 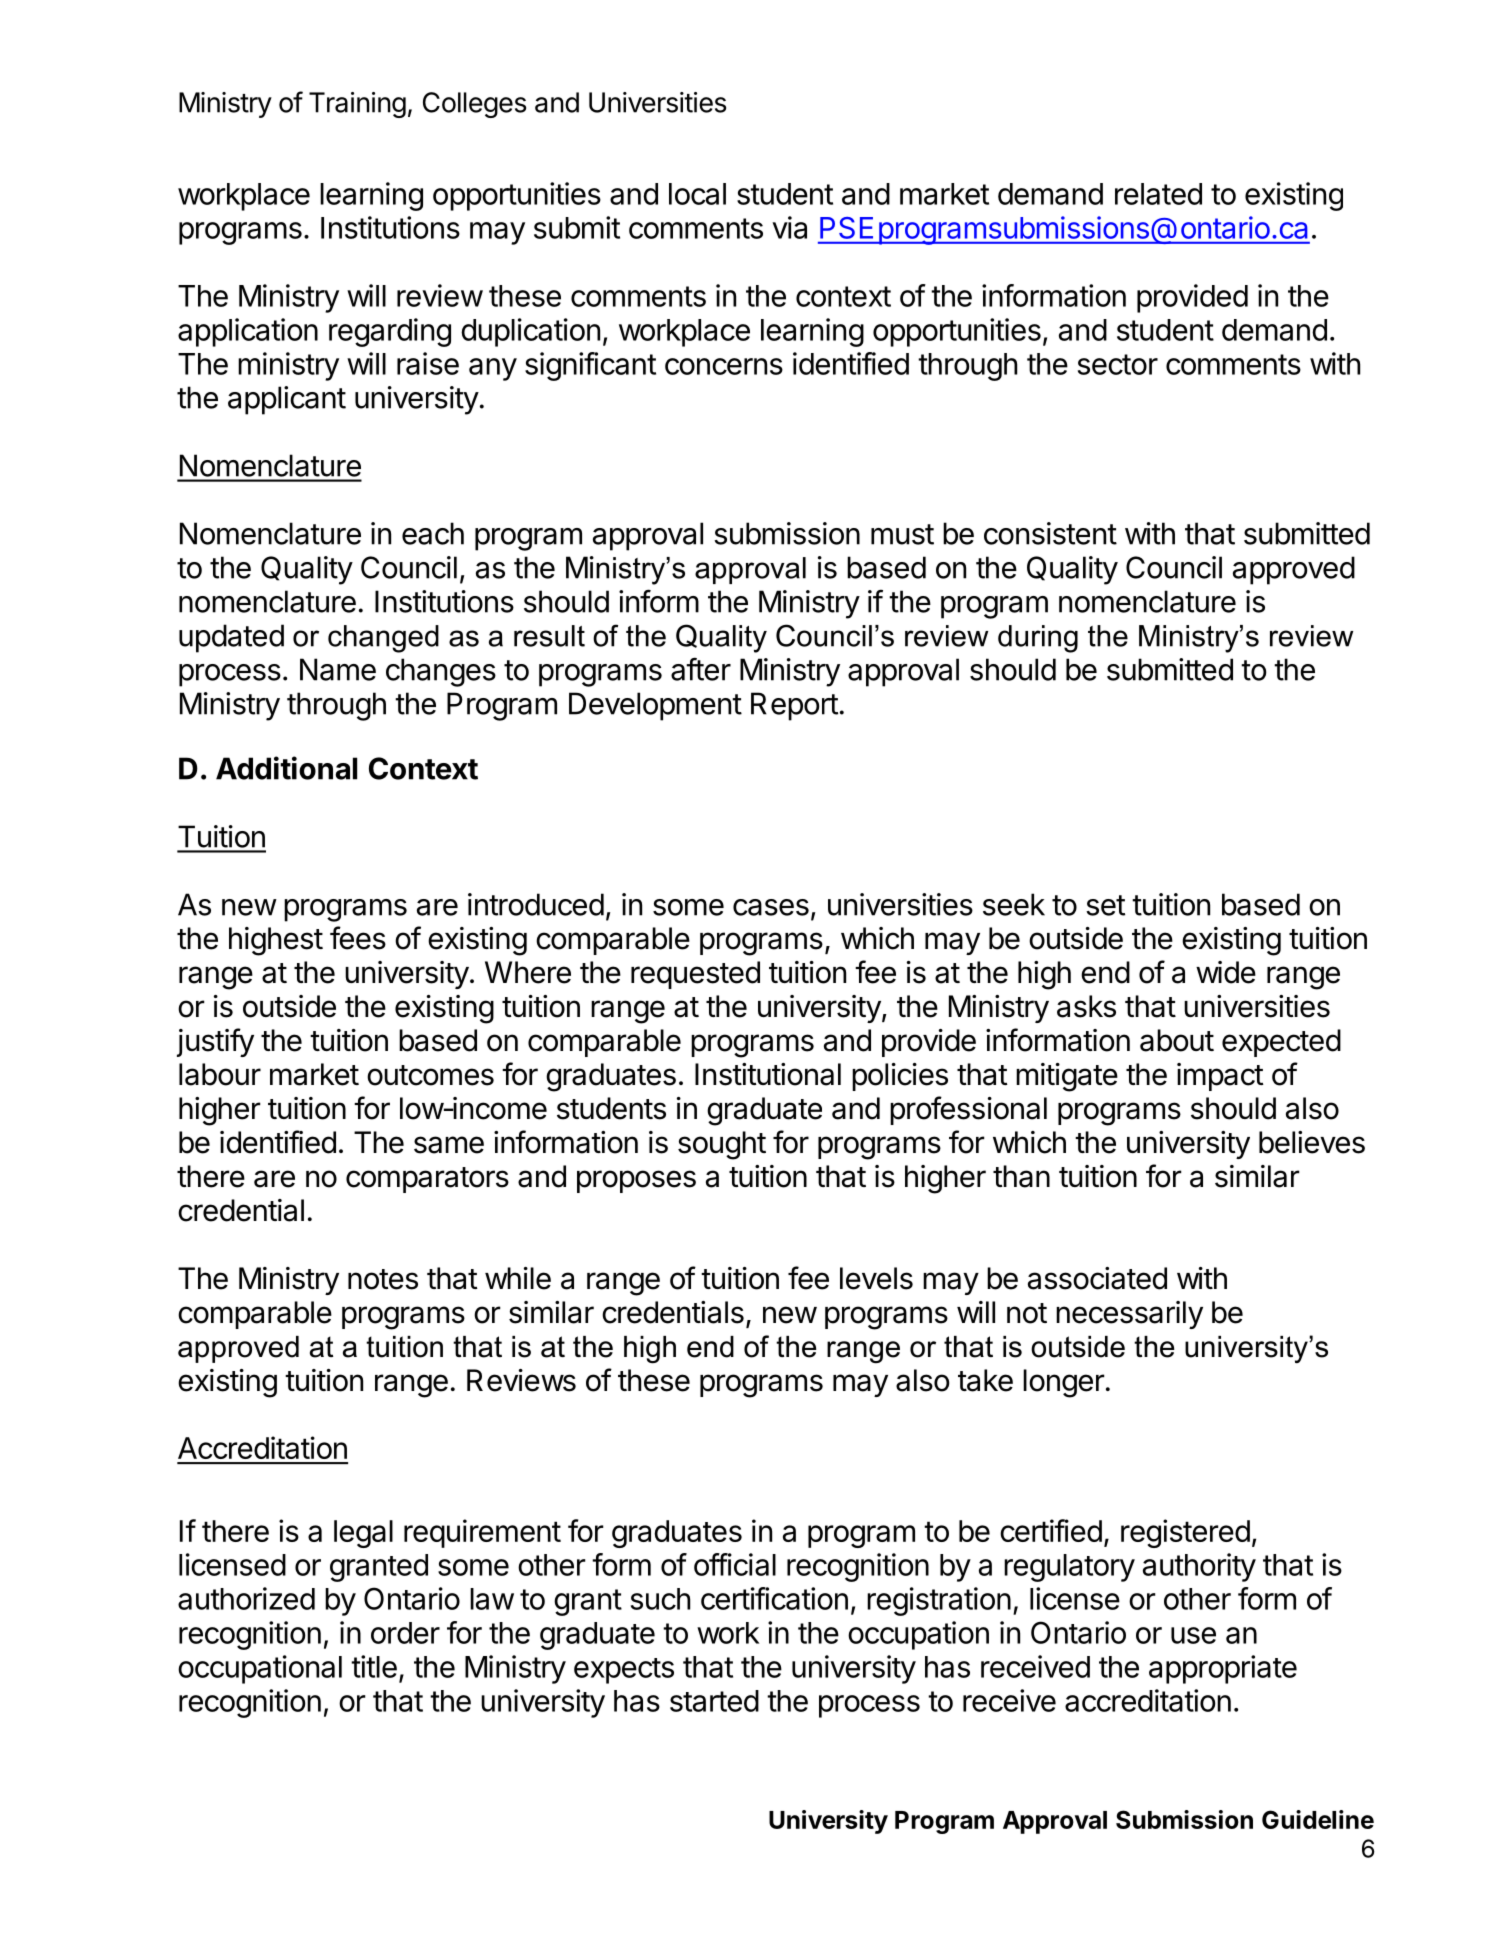 What do you see at coordinates (1105, 905) in the image?
I see `set` at bounding box center [1105, 905].
